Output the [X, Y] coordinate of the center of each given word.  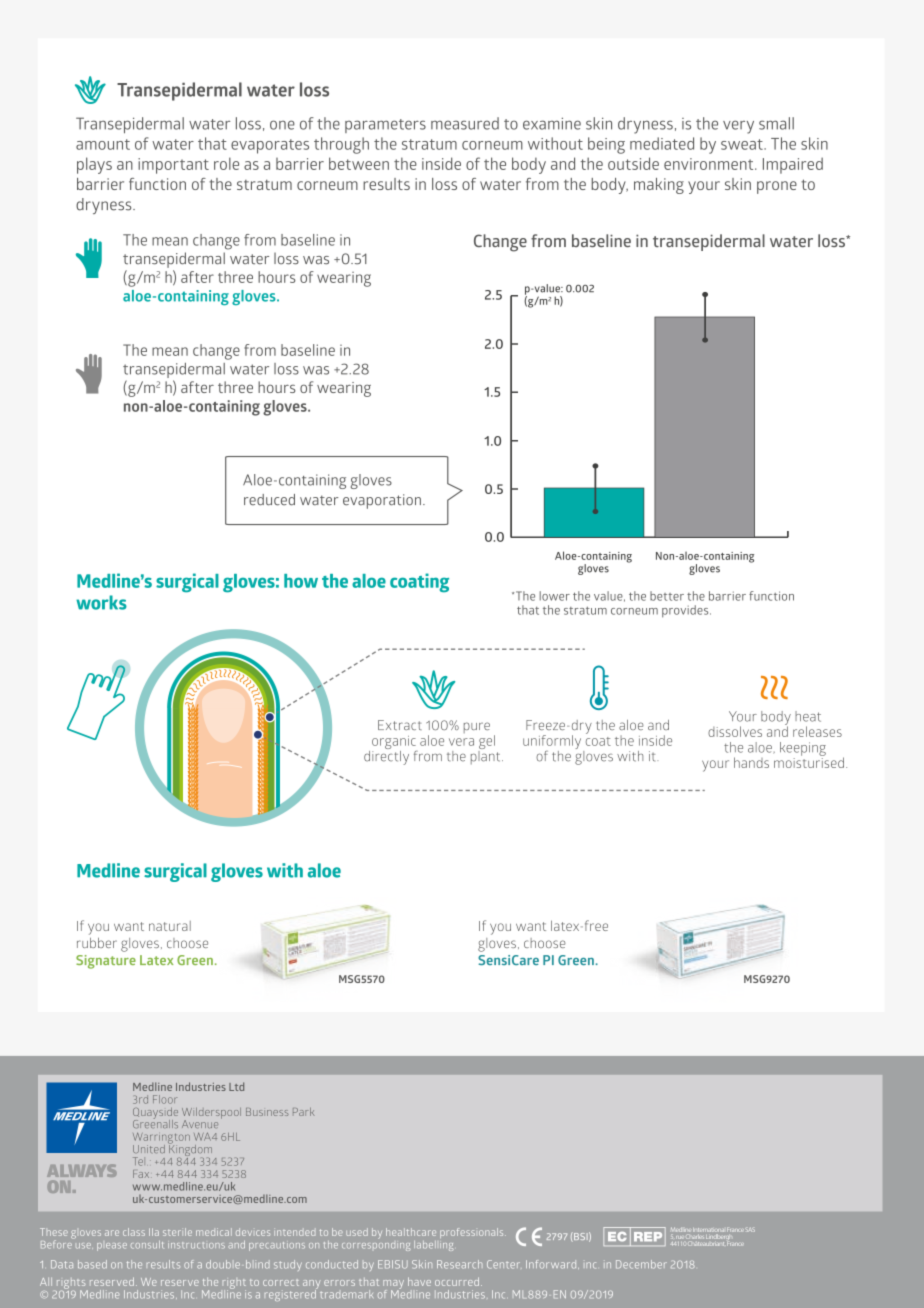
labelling [434, 1246]
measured [465, 123]
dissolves [735, 731]
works [101, 602]
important [173, 166]
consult [147, 1245]
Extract [400, 725]
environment [710, 164]
